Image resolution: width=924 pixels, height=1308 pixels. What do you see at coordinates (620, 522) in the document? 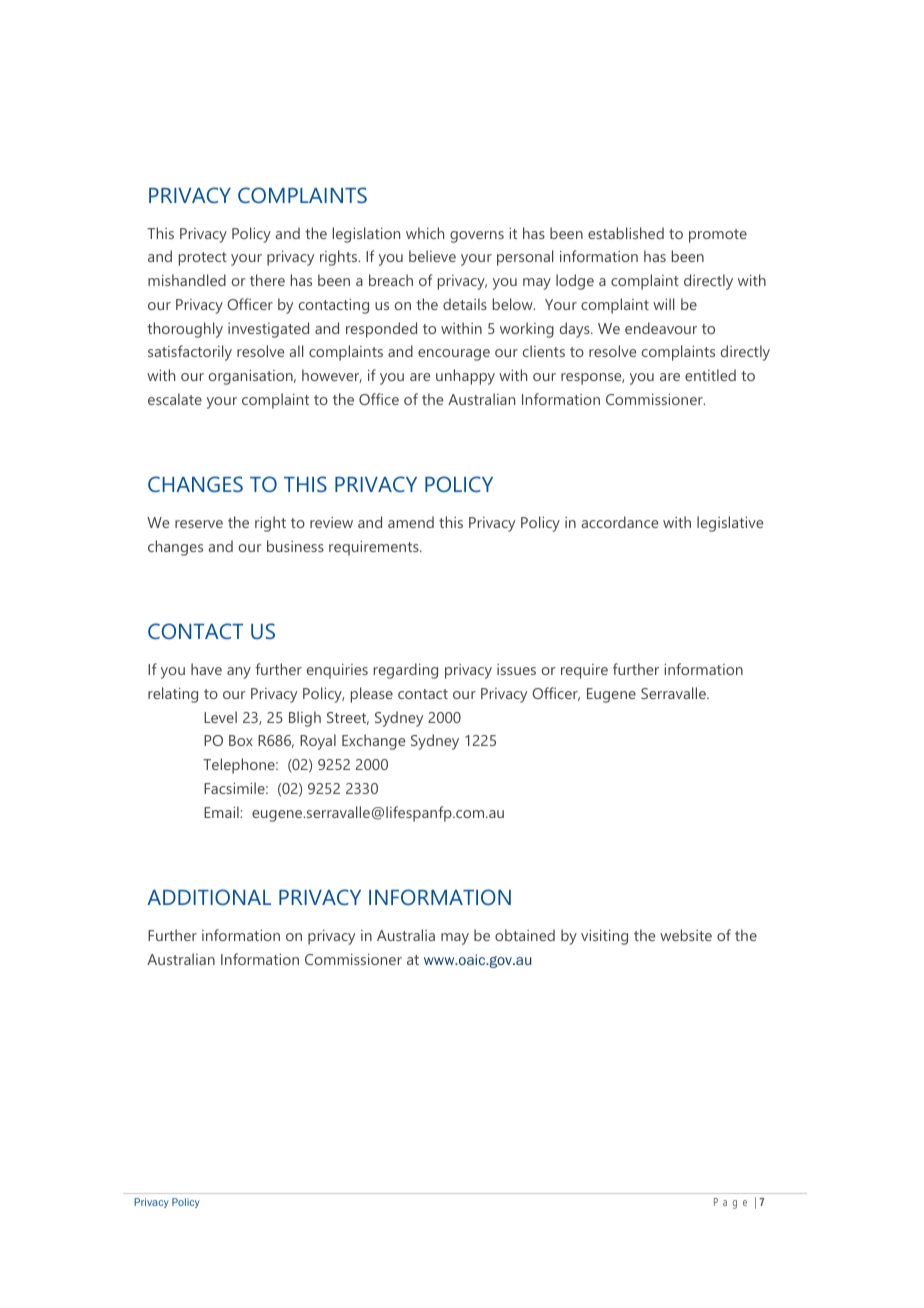
I see `accordance` at bounding box center [620, 522].
